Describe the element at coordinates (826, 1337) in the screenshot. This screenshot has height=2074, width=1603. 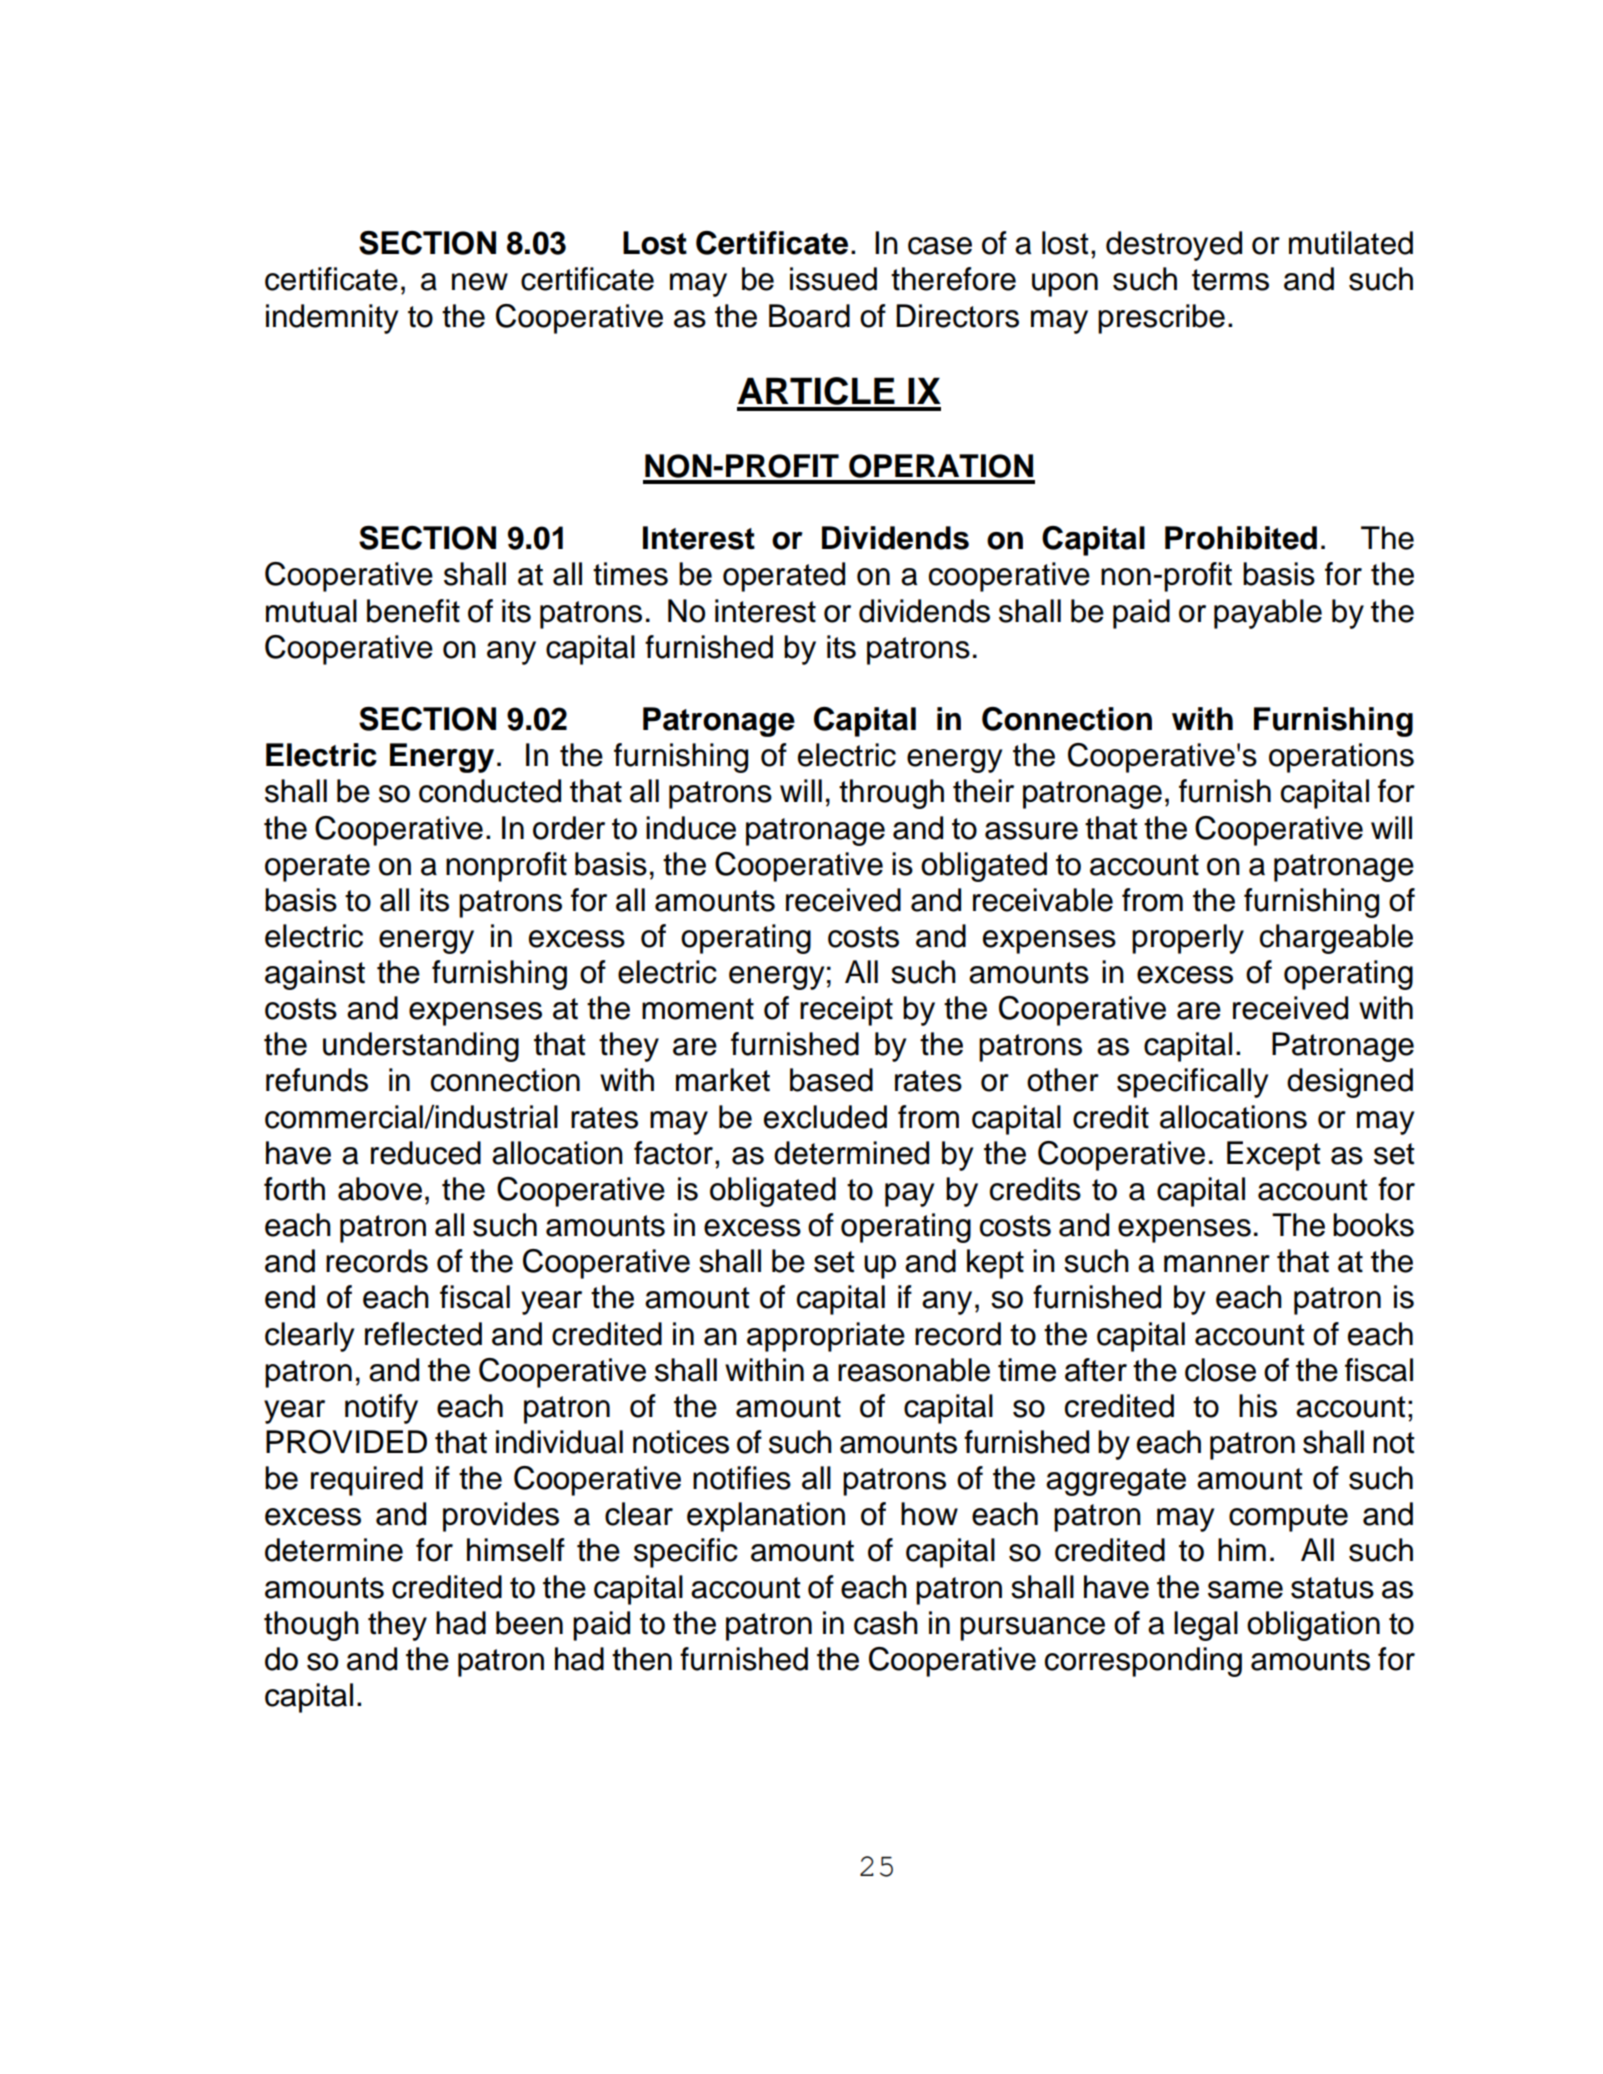
I see `appropriate` at that location.
